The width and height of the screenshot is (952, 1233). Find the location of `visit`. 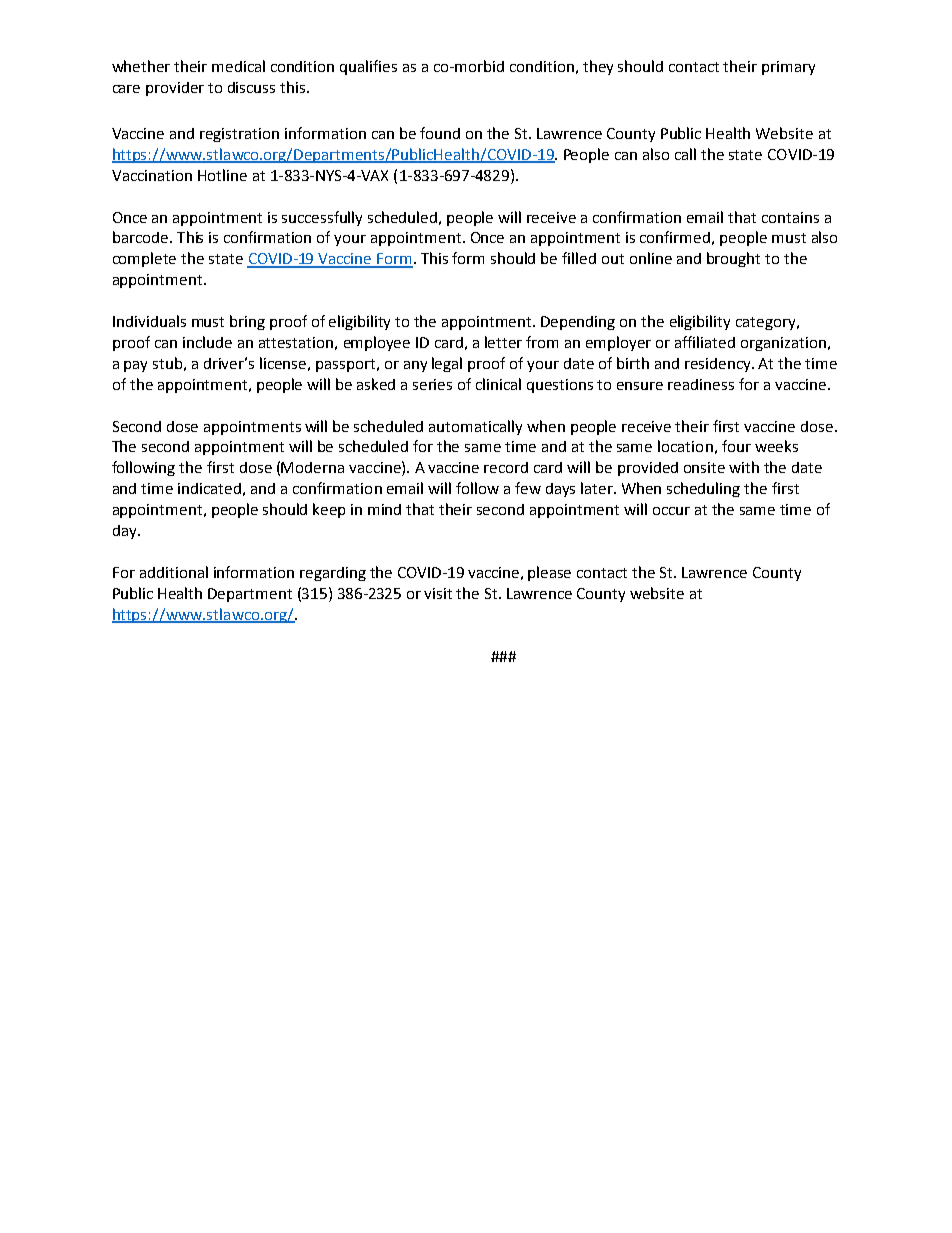

visit is located at coordinates (438, 593).
